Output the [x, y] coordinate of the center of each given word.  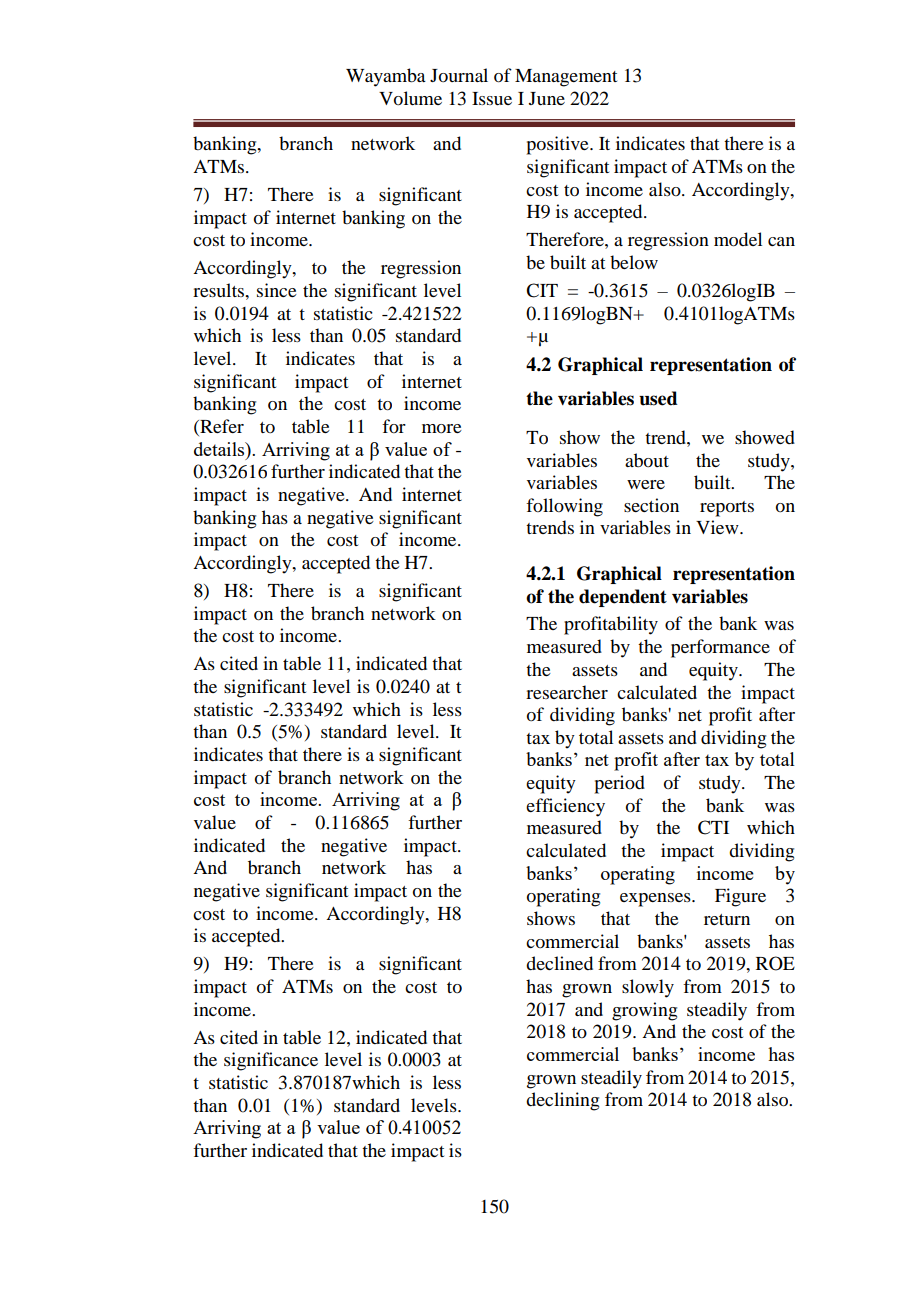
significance [271, 1061]
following [564, 507]
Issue [492, 98]
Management [566, 78]
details [220, 450]
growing [644, 1011]
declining [562, 1101]
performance [720, 648]
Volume [410, 98]
